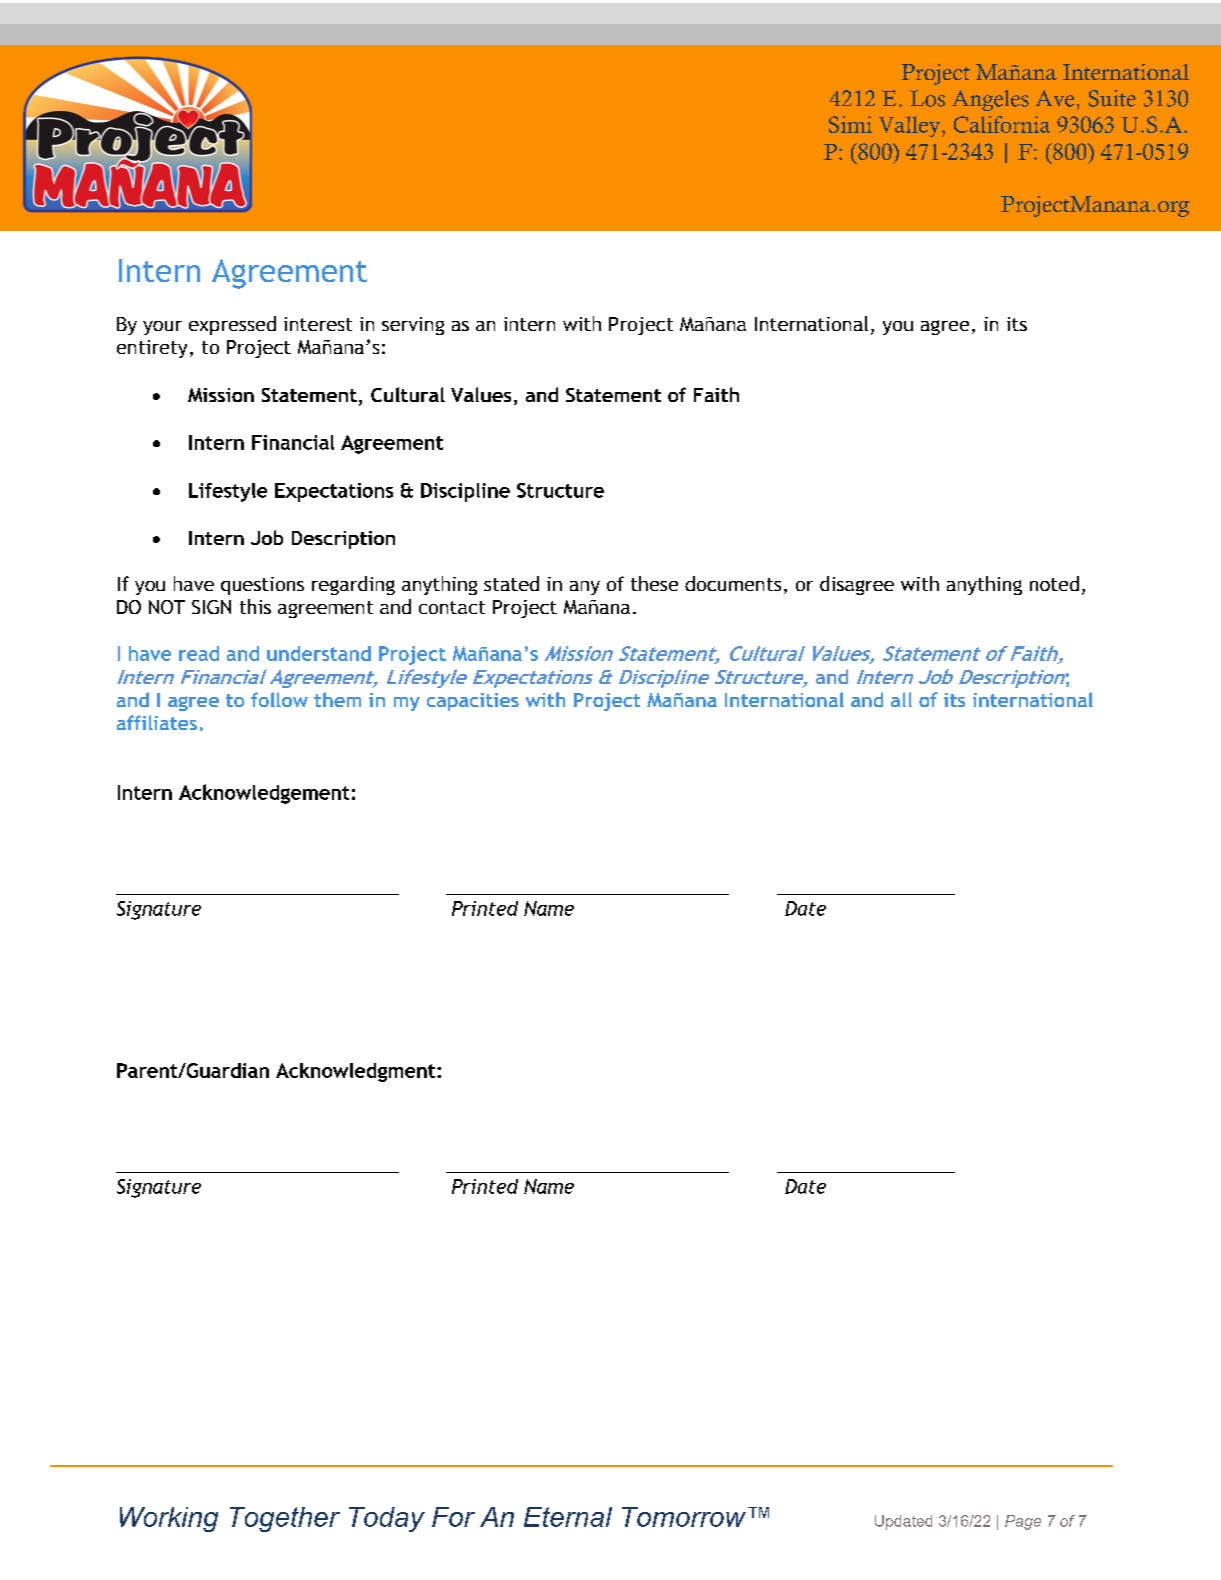 The width and height of the image is (1221, 1580). Describe the element at coordinates (285, 1519) in the image. I see `Together` at that location.
